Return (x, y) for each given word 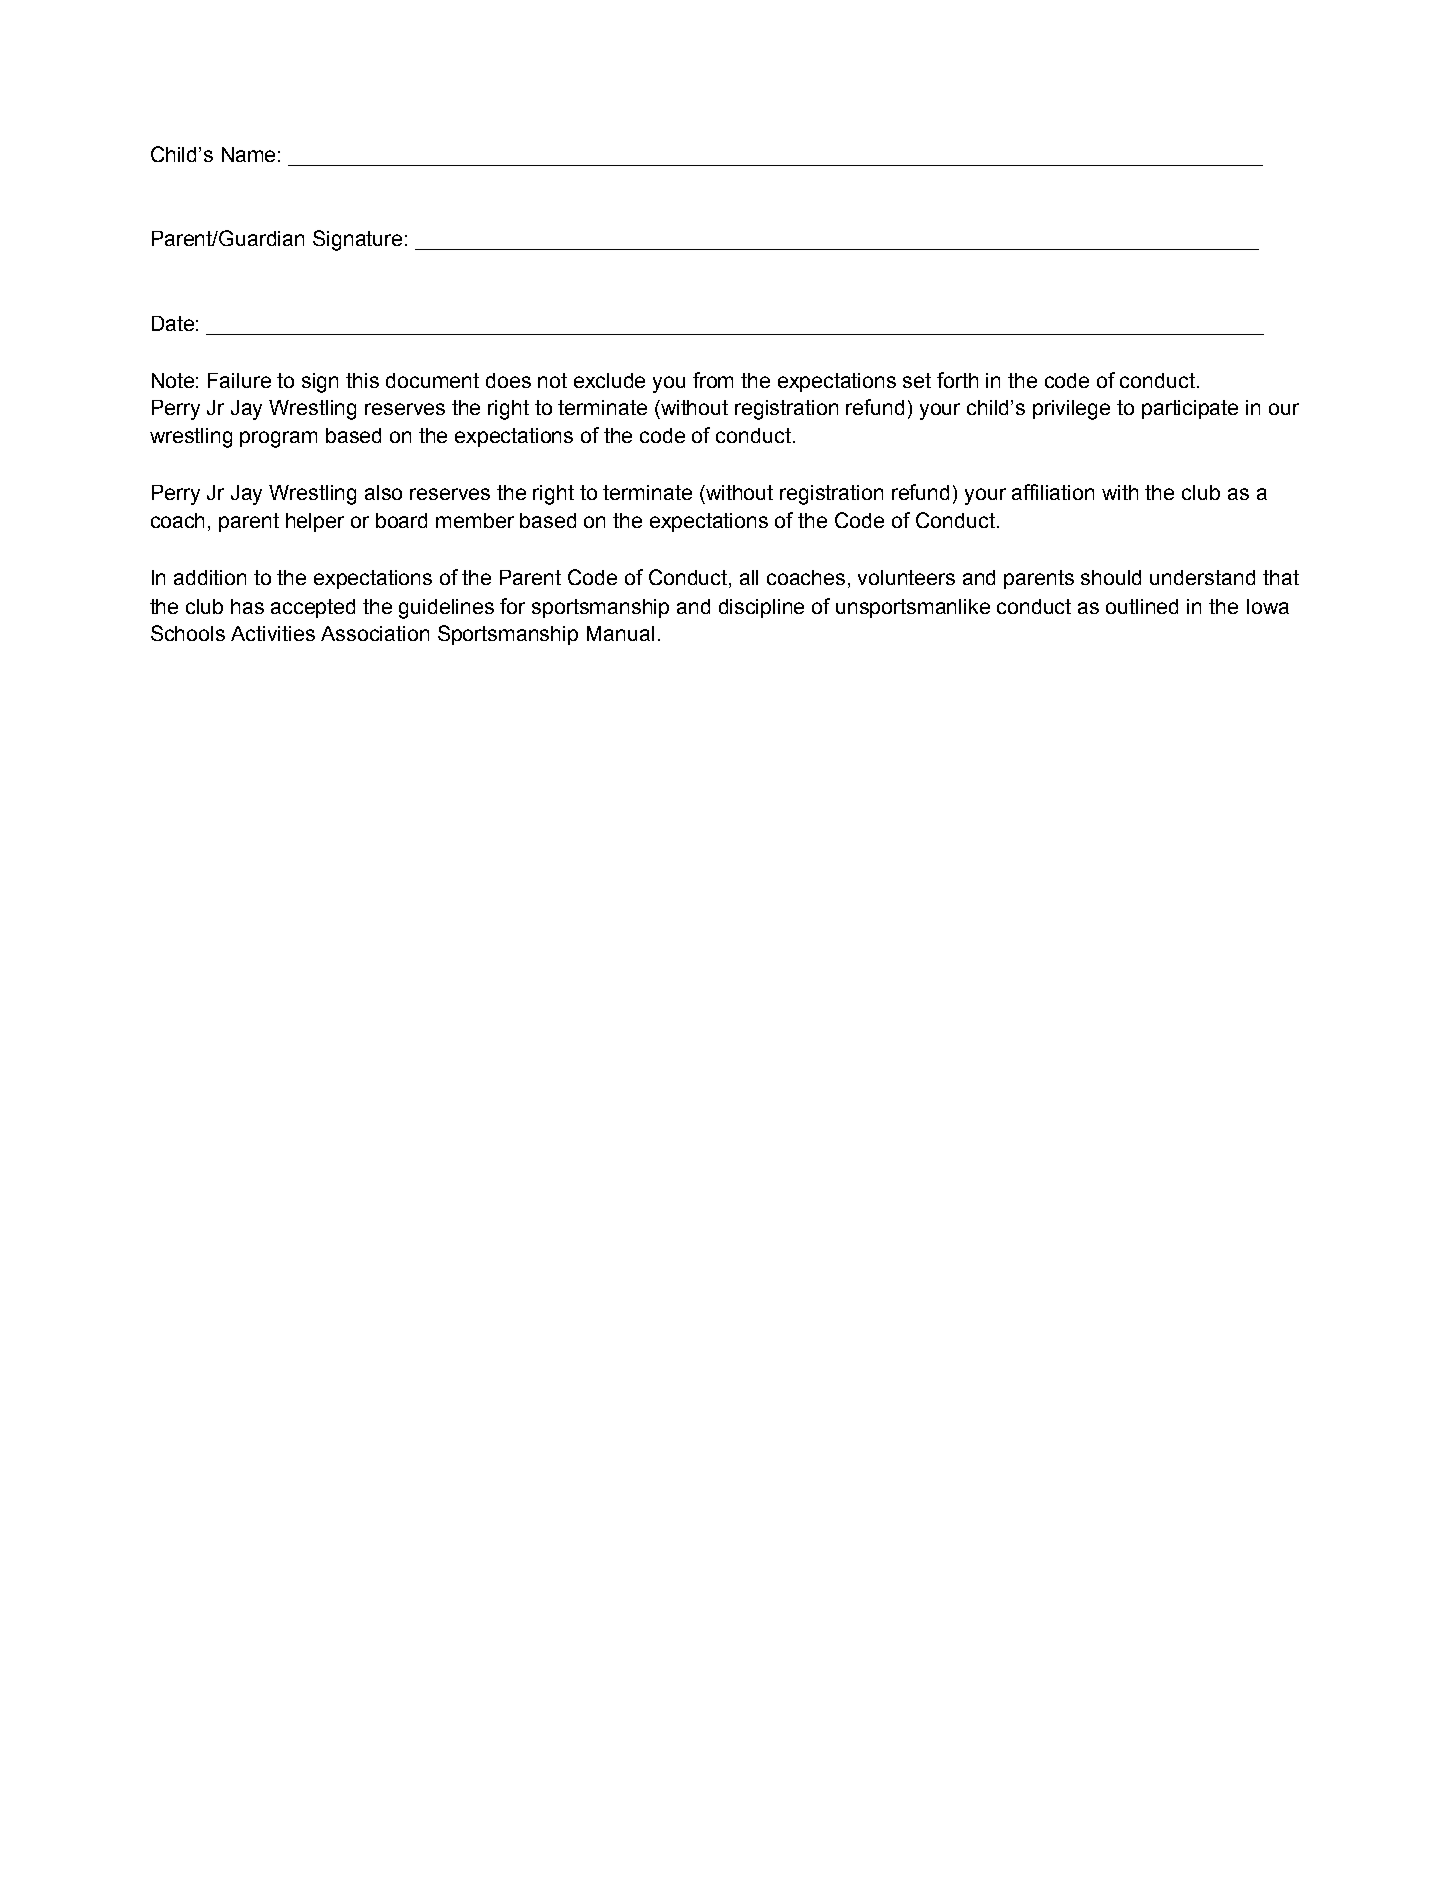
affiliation (1053, 492)
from (713, 380)
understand (1202, 577)
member (475, 520)
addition (210, 577)
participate (1190, 409)
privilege (1071, 410)
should (1111, 577)
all (749, 577)
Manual (620, 633)
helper (315, 522)
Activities (273, 633)
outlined (1142, 606)
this (362, 380)
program (278, 439)
